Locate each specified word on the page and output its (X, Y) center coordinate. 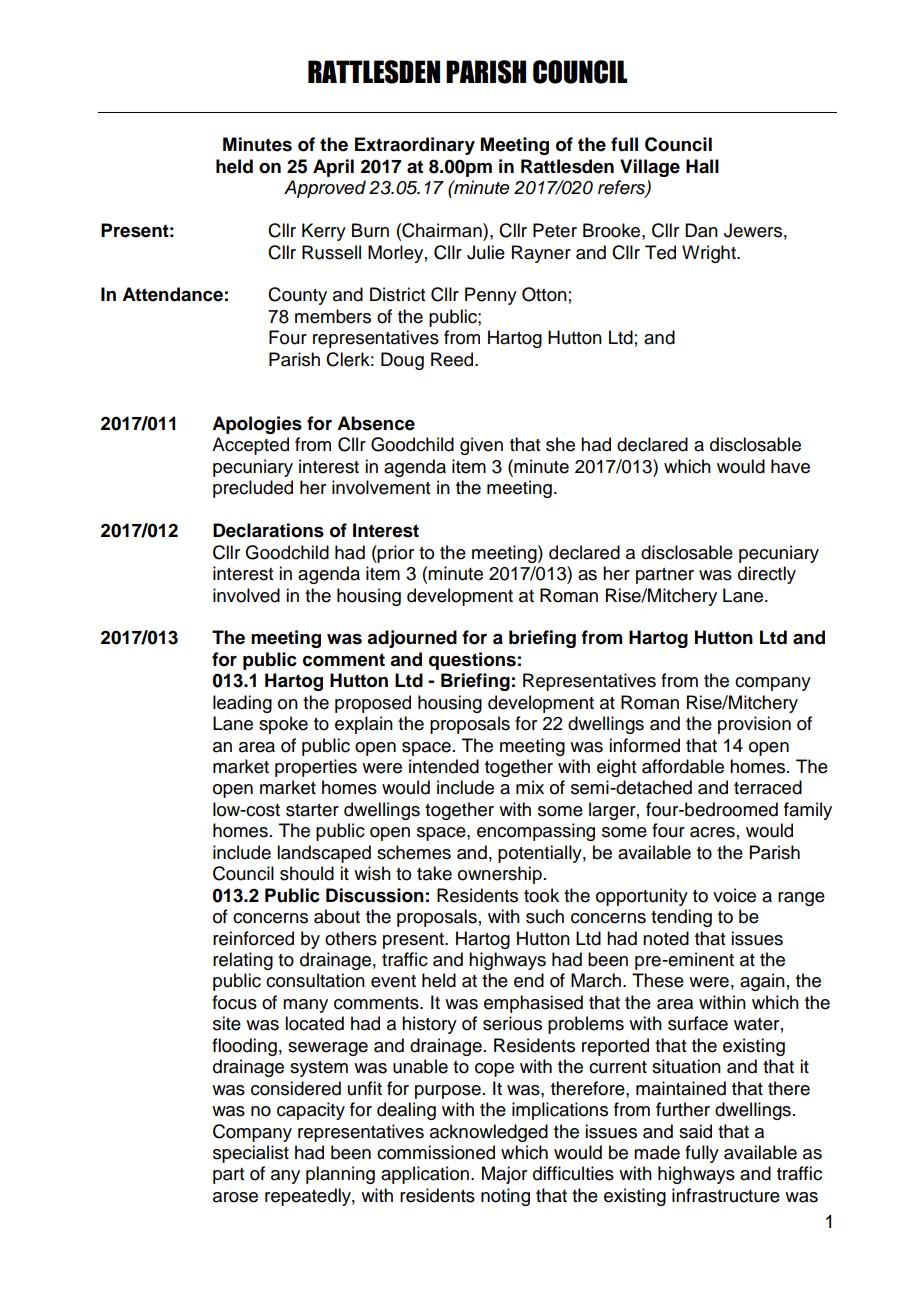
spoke (283, 725)
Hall (702, 166)
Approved (325, 189)
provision (754, 725)
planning (340, 1175)
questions (472, 661)
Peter (555, 230)
